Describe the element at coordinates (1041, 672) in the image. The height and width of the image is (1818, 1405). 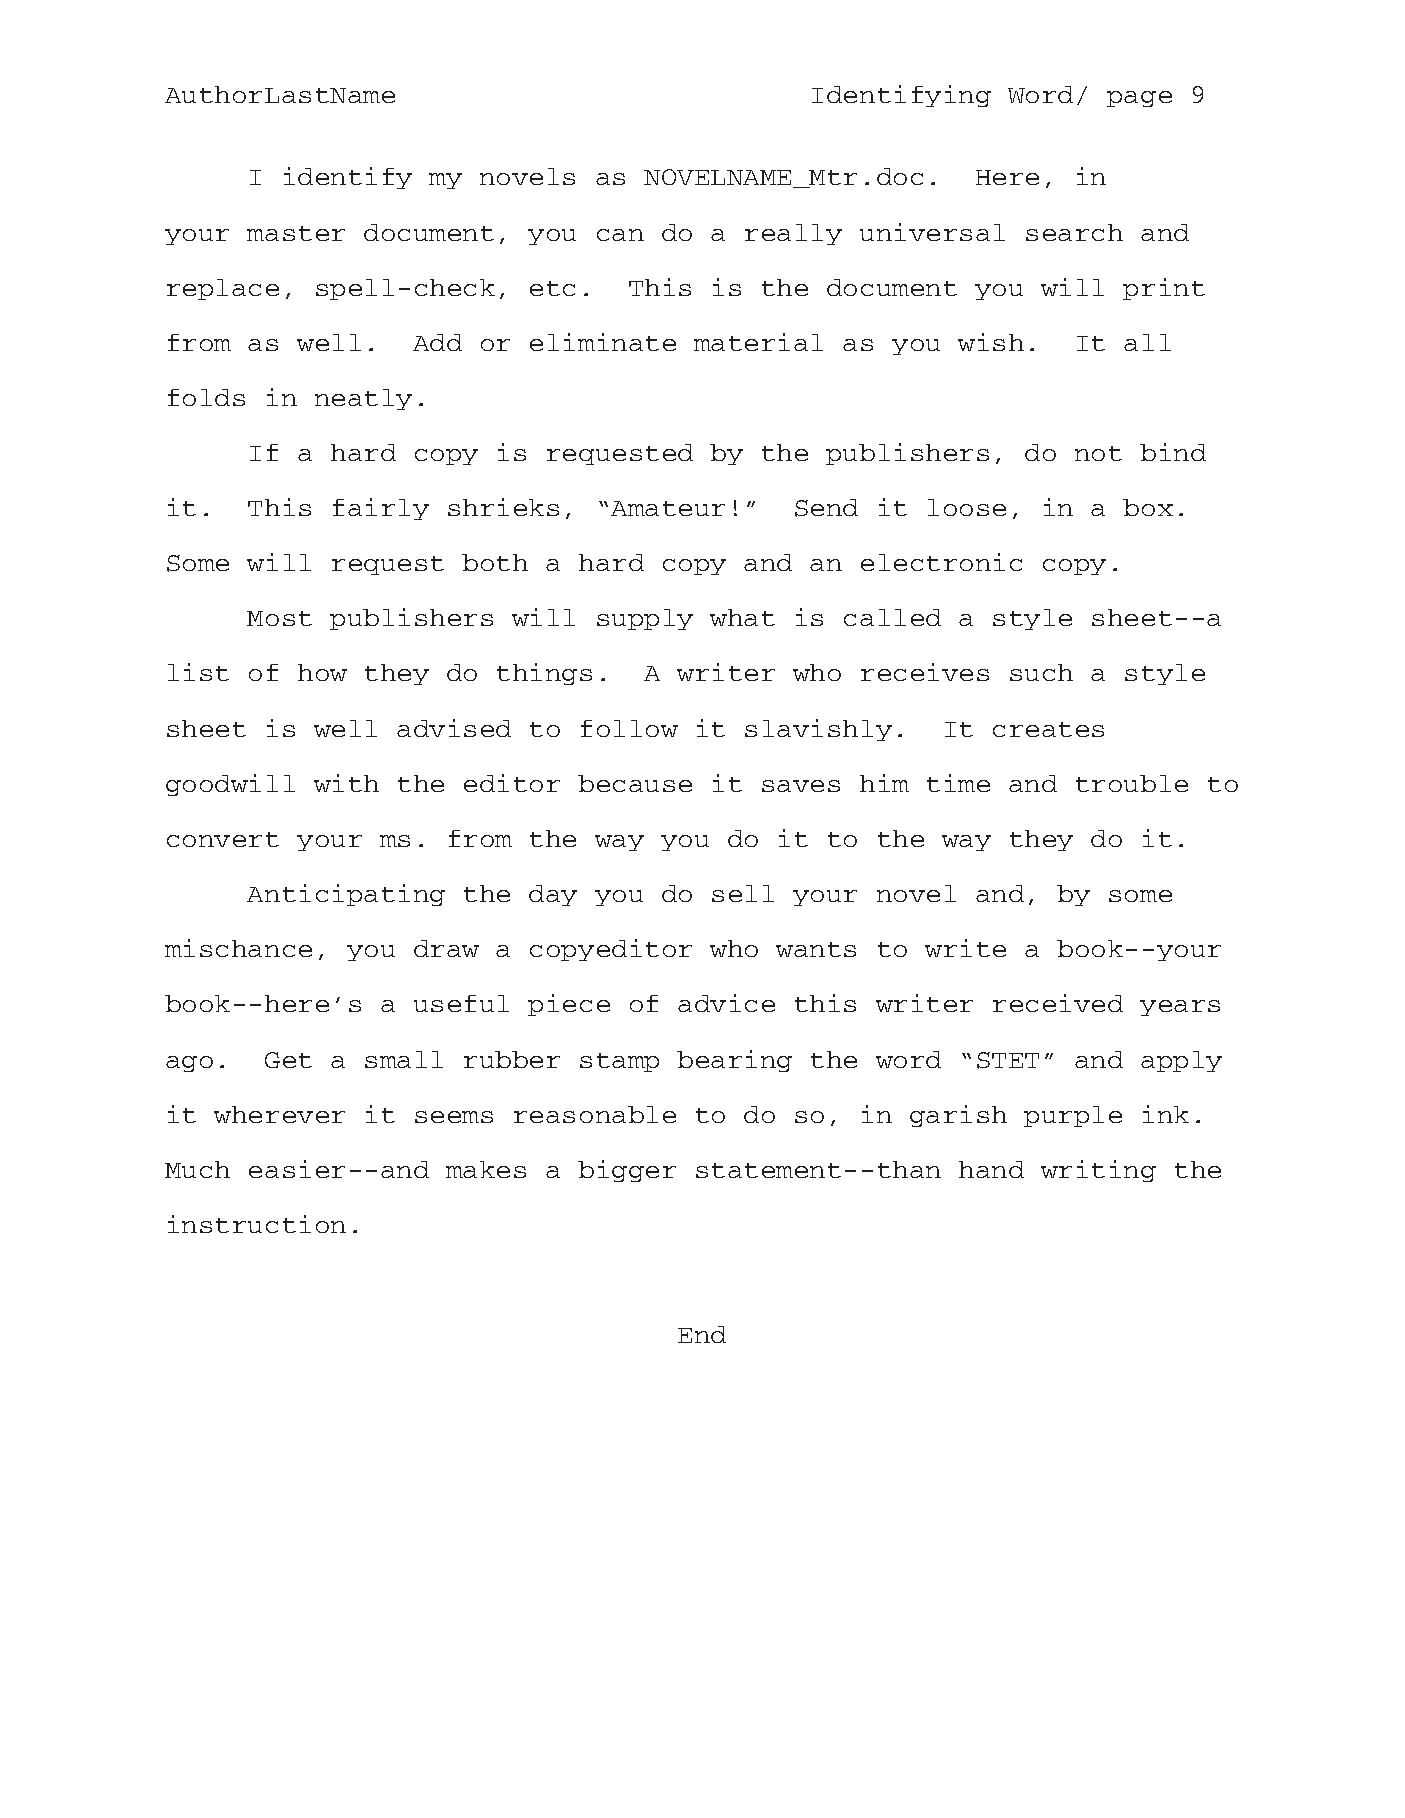
I see `such` at that location.
